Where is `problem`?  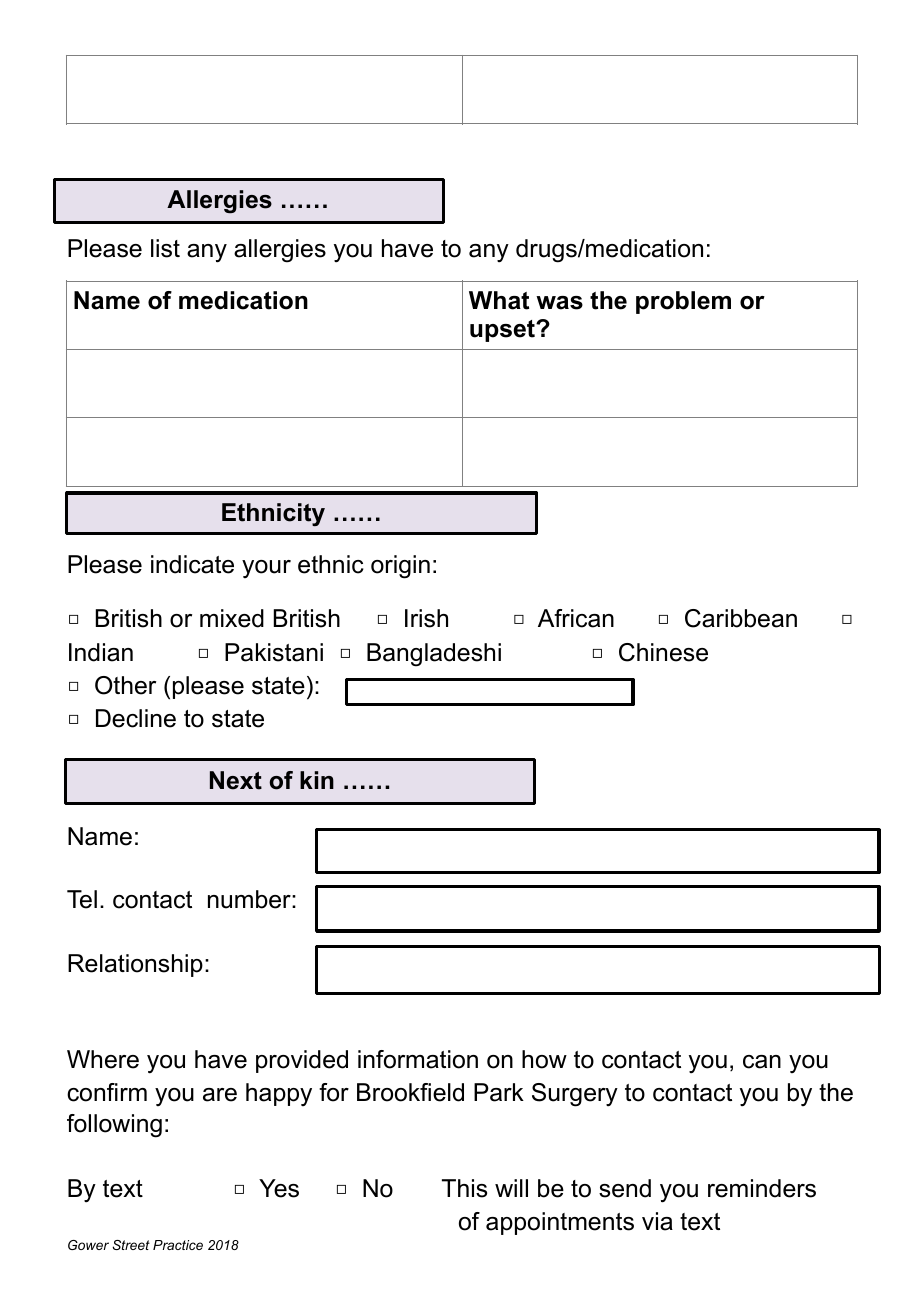
problem is located at coordinates (683, 302).
